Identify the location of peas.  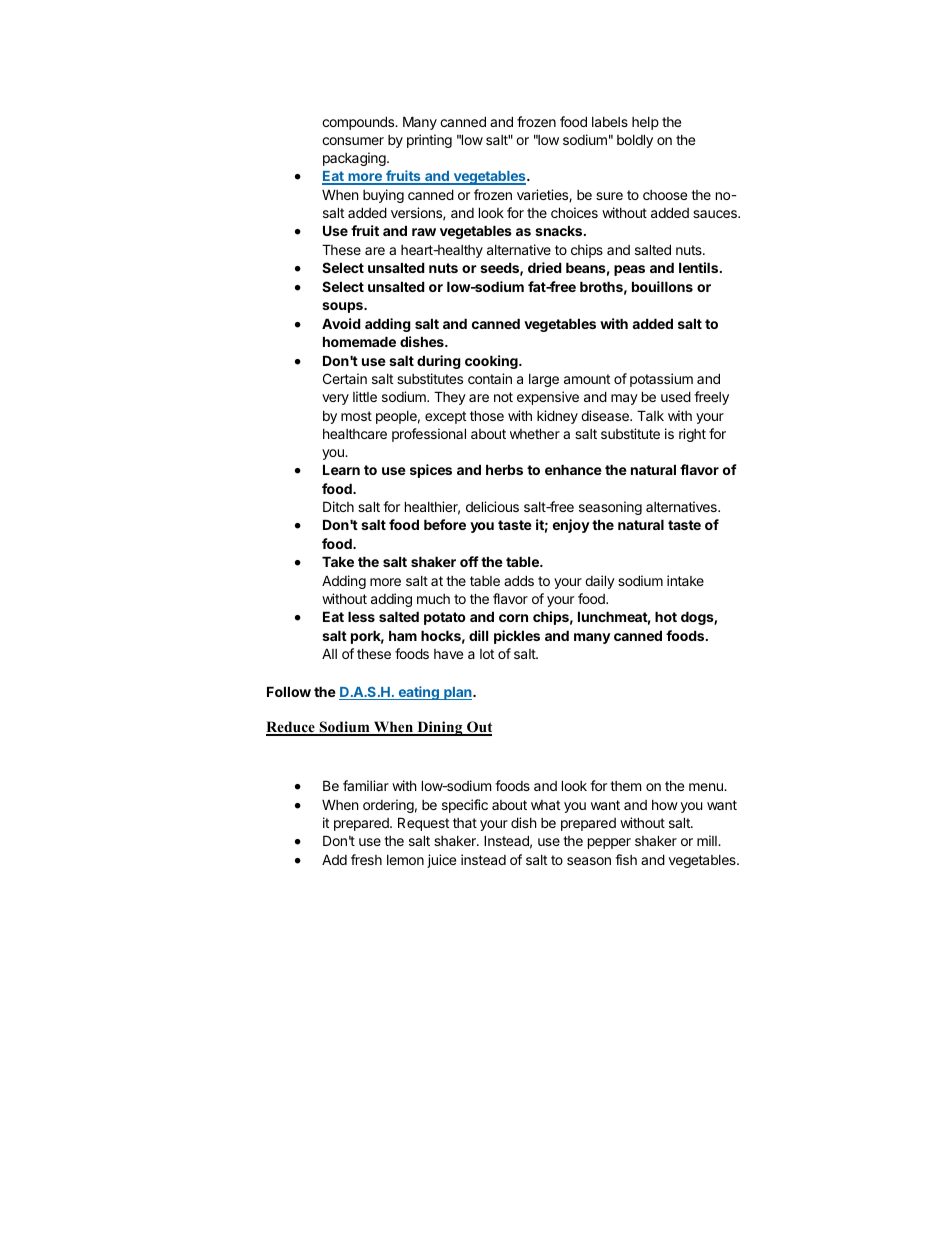
(629, 270).
